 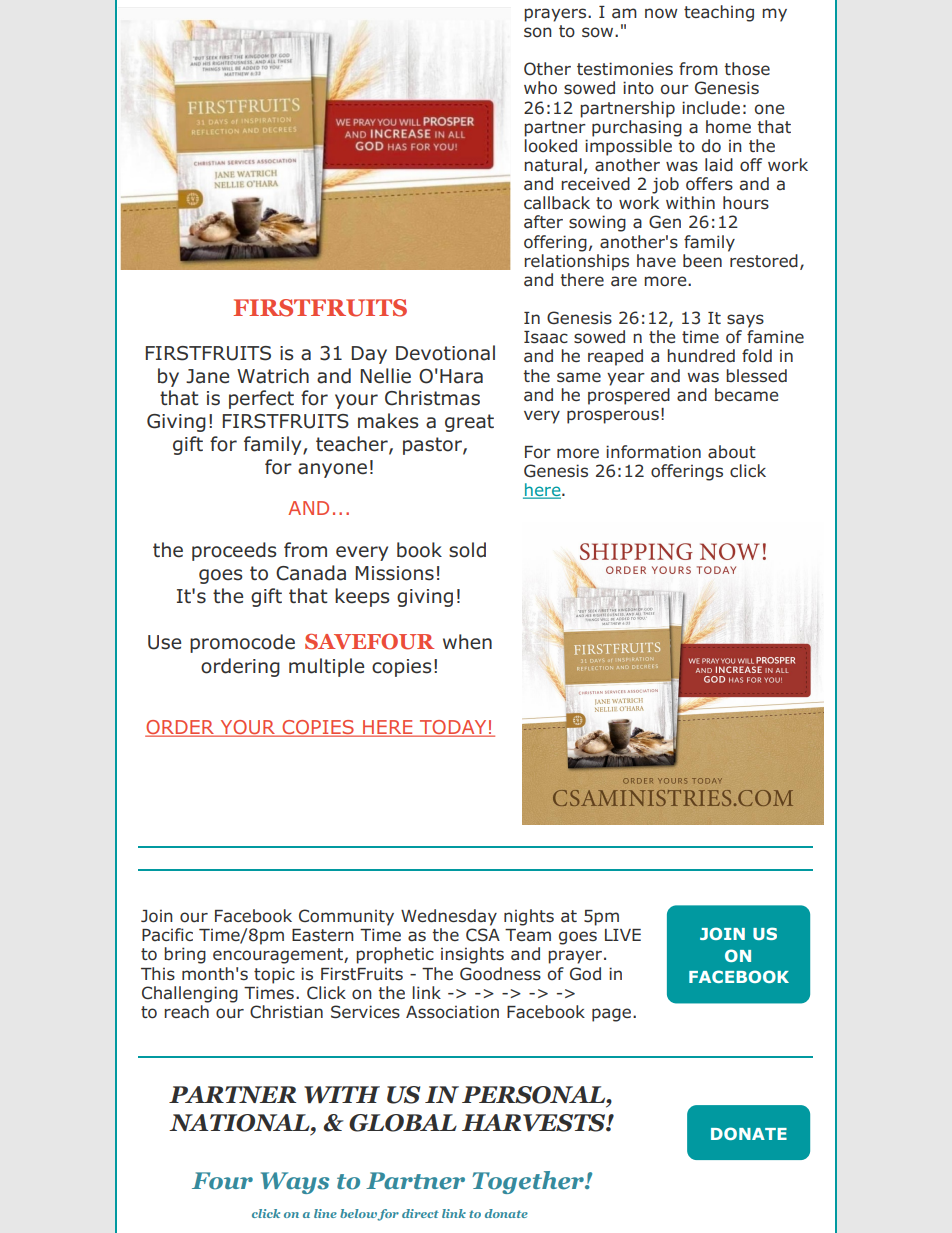 What do you see at coordinates (550, 146) in the screenshot?
I see `looked` at bounding box center [550, 146].
